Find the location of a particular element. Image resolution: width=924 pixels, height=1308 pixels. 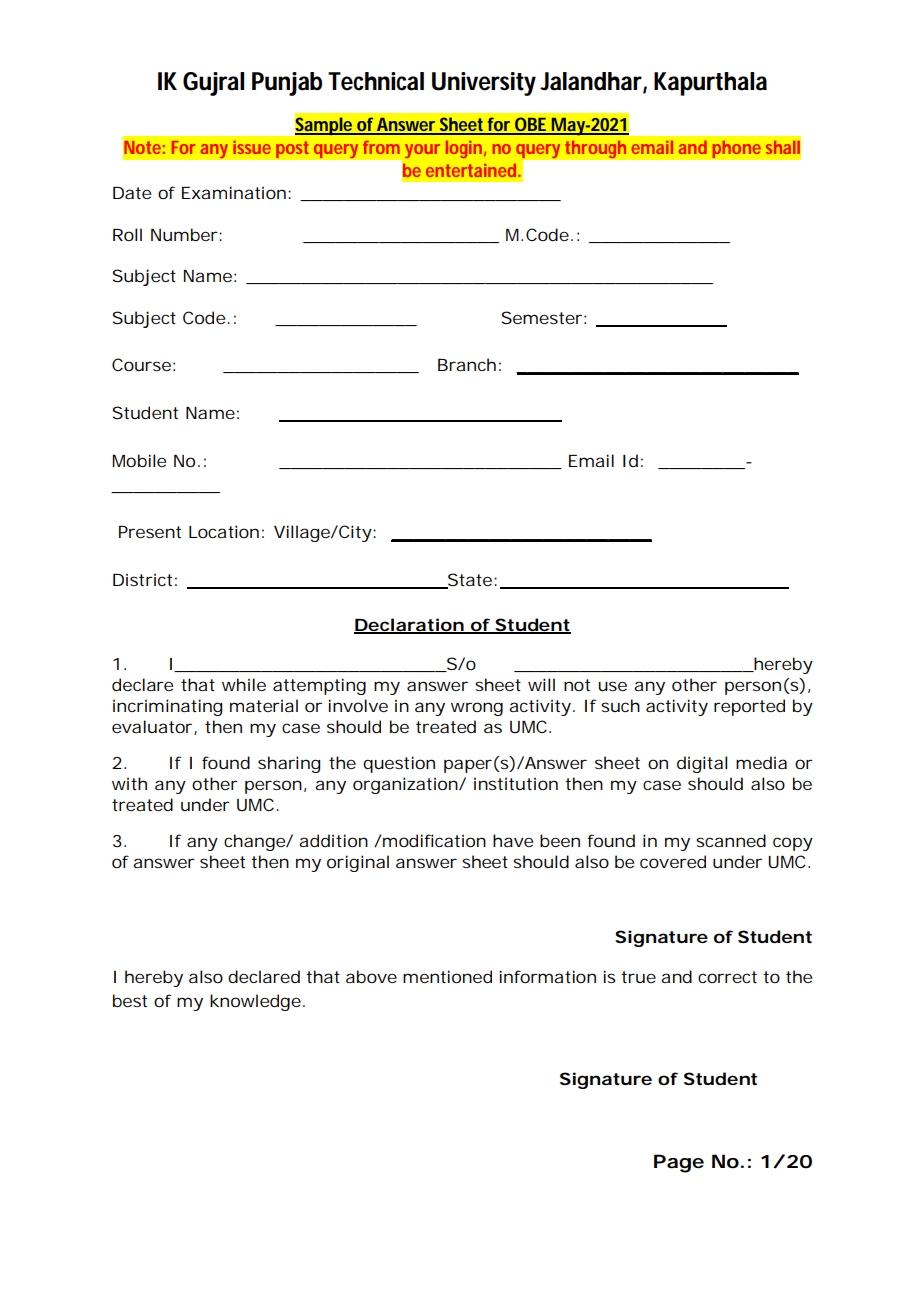

correct is located at coordinates (727, 977).
